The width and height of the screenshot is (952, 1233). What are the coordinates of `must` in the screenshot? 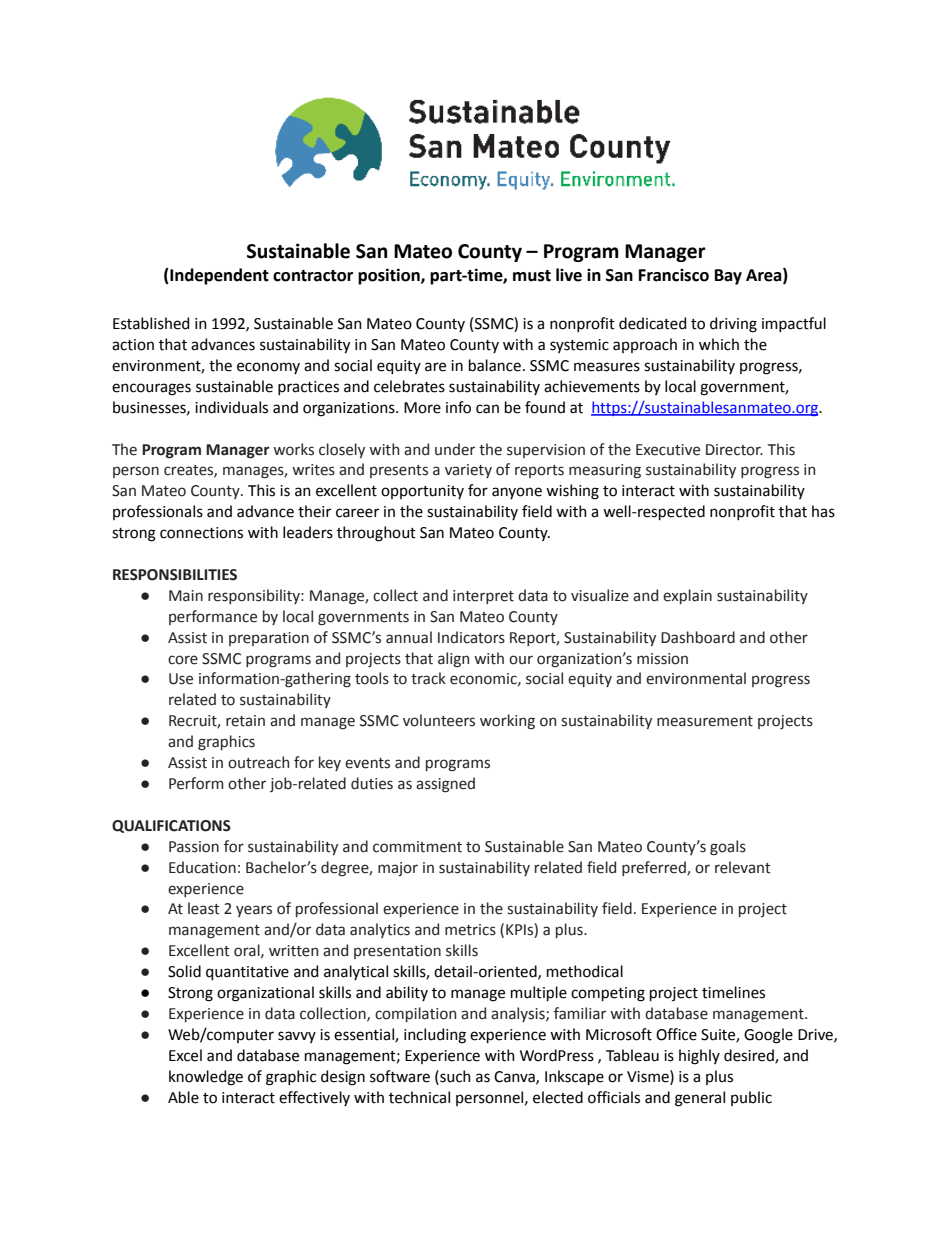 It's located at (532, 276).
